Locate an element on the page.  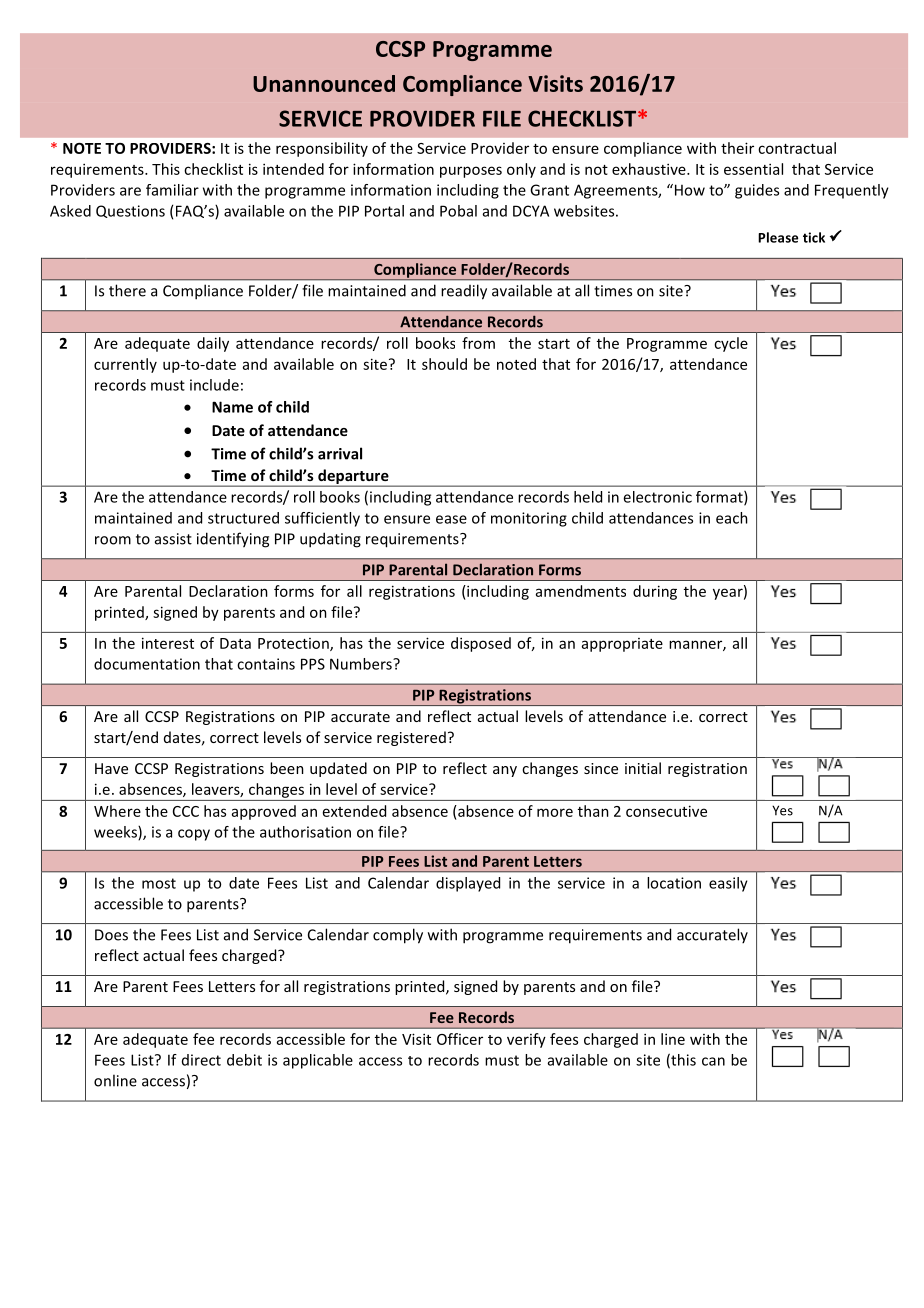
appropriate is located at coordinates (622, 645).
